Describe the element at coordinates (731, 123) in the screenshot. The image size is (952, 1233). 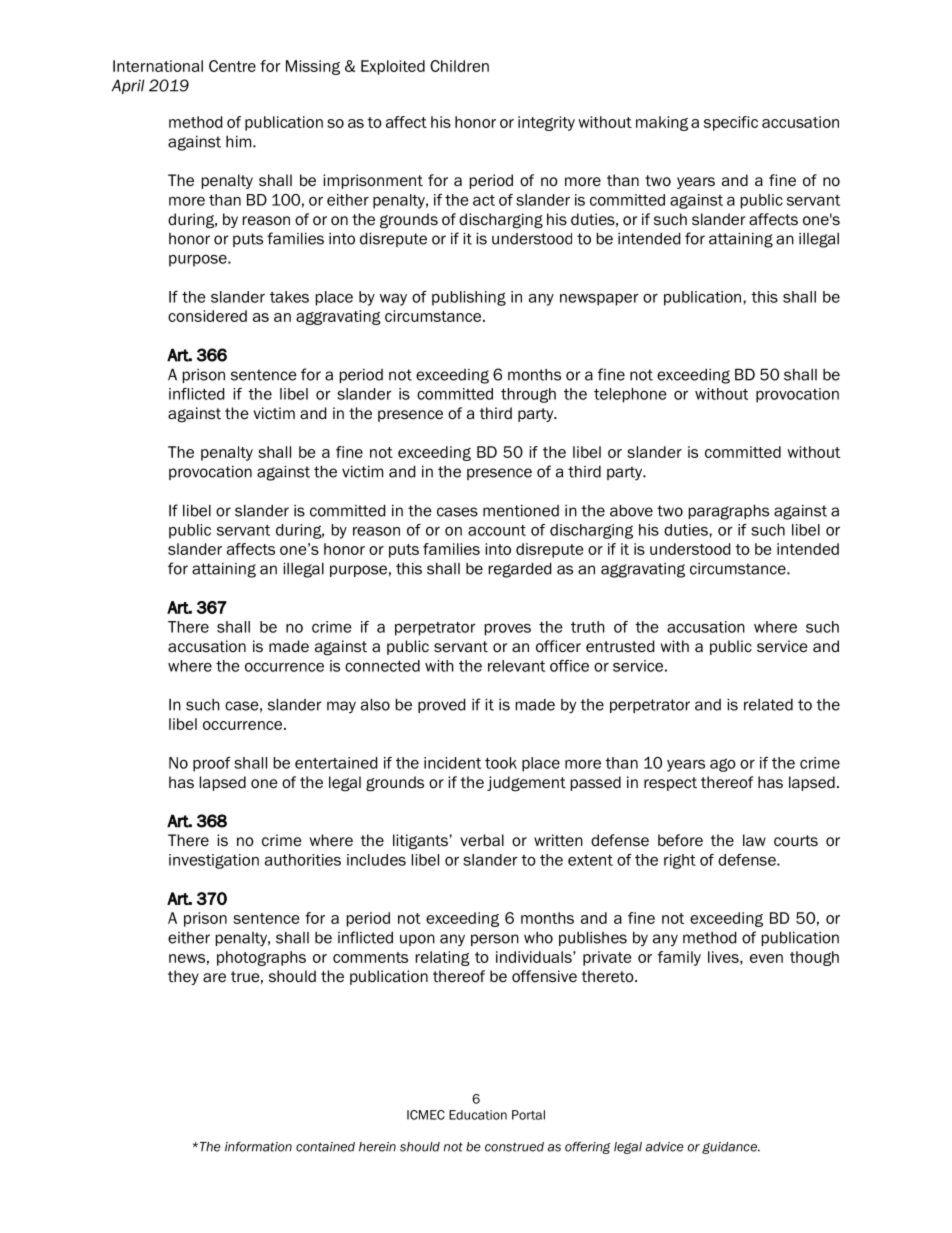
I see `specific` at that location.
